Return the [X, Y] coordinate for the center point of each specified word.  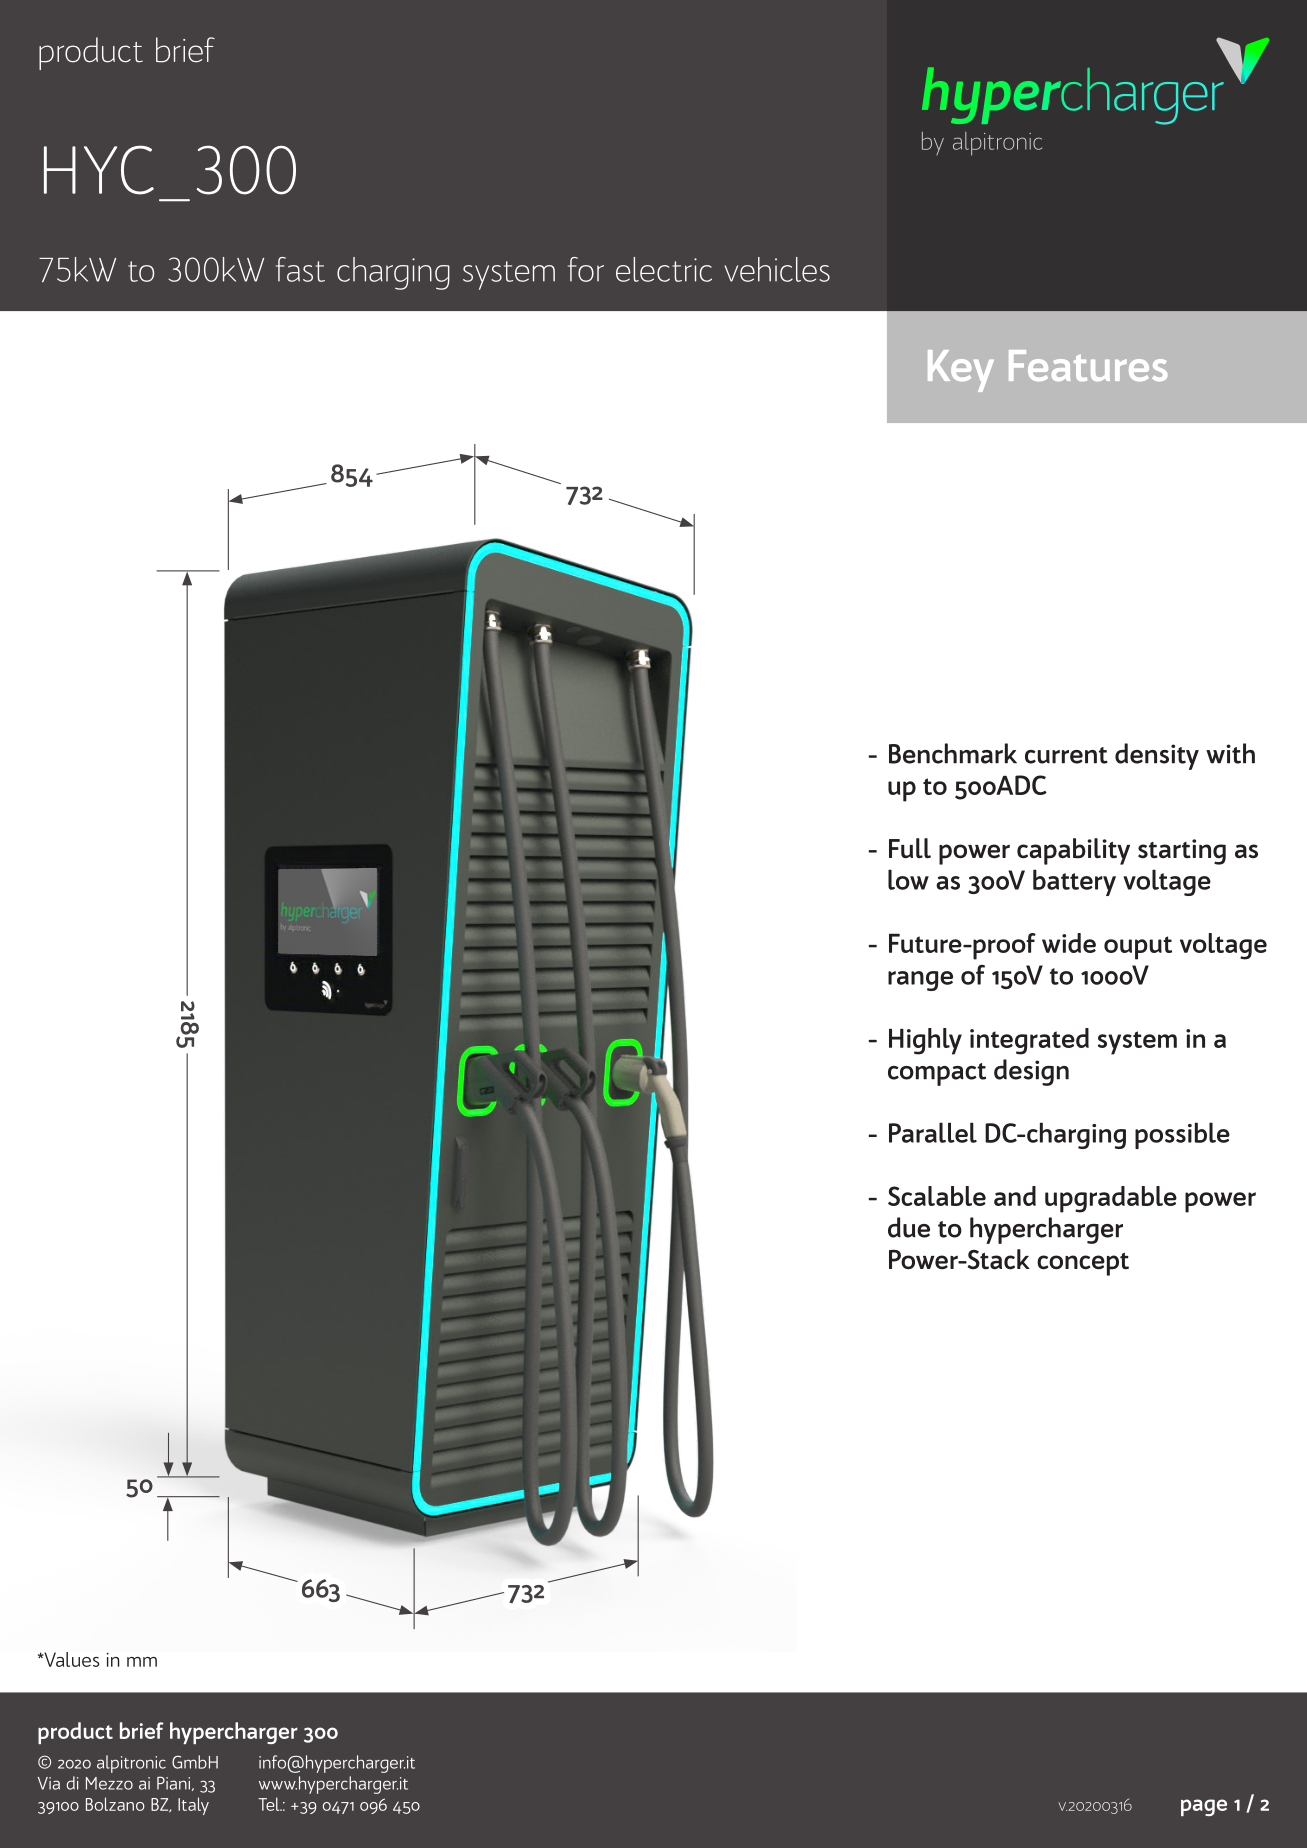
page [1204, 1807]
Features [1088, 365]
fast [300, 269]
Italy [193, 1806]
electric [664, 269]
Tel [270, 1804]
